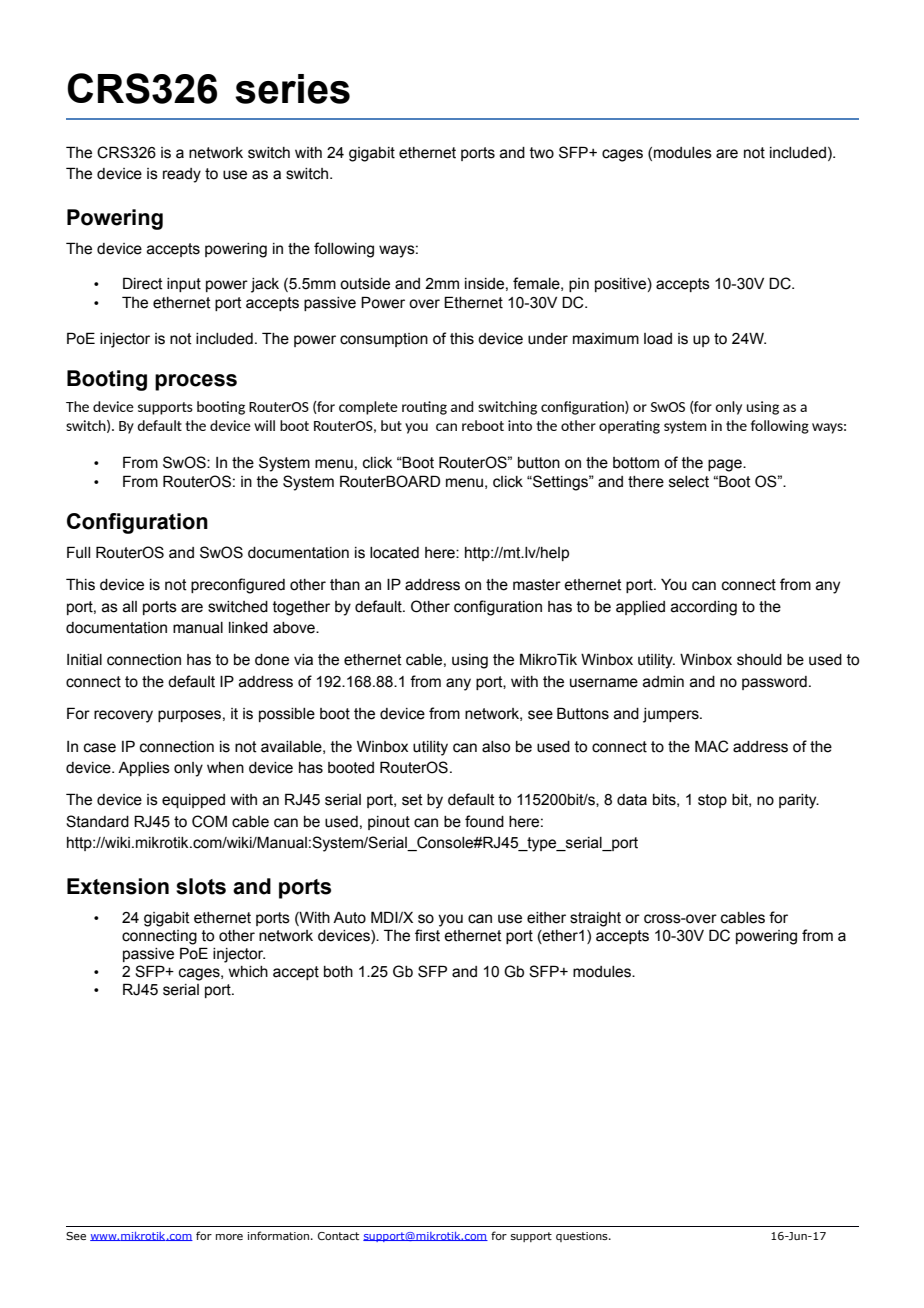  What do you see at coordinates (496, 747) in the page?
I see `also` at bounding box center [496, 747].
